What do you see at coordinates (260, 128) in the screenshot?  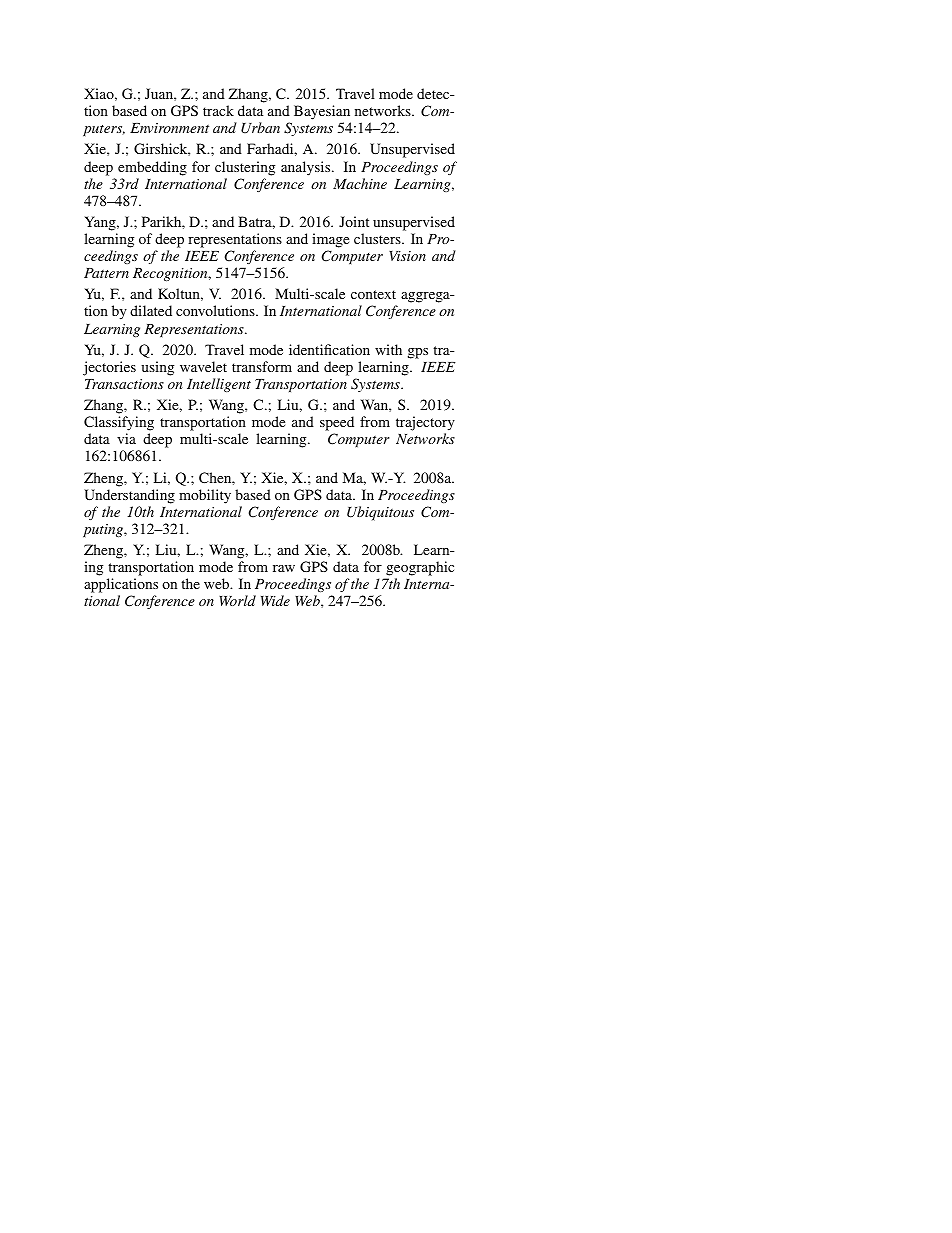 I see `Urban` at bounding box center [260, 128].
